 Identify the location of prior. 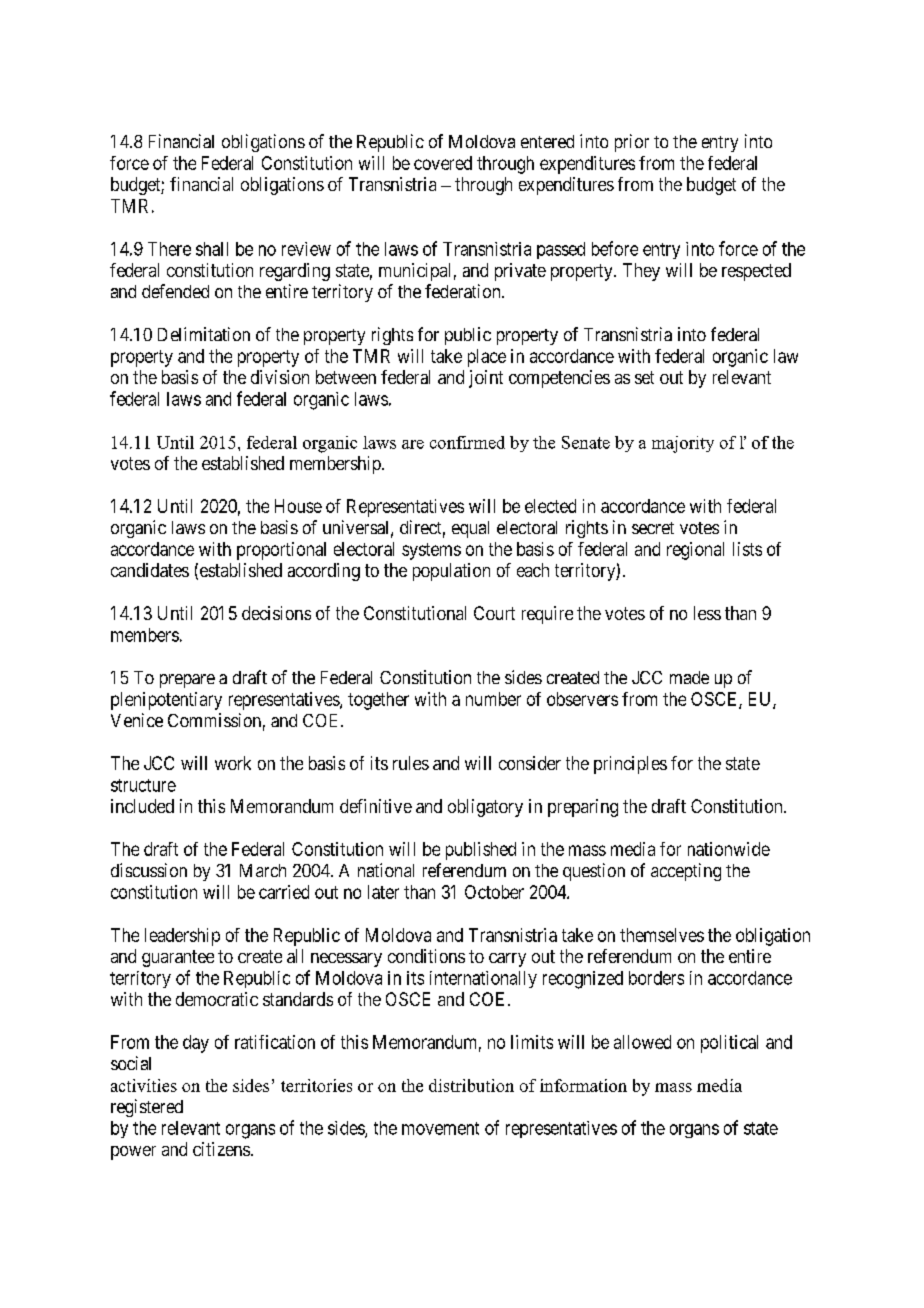
(632, 143).
